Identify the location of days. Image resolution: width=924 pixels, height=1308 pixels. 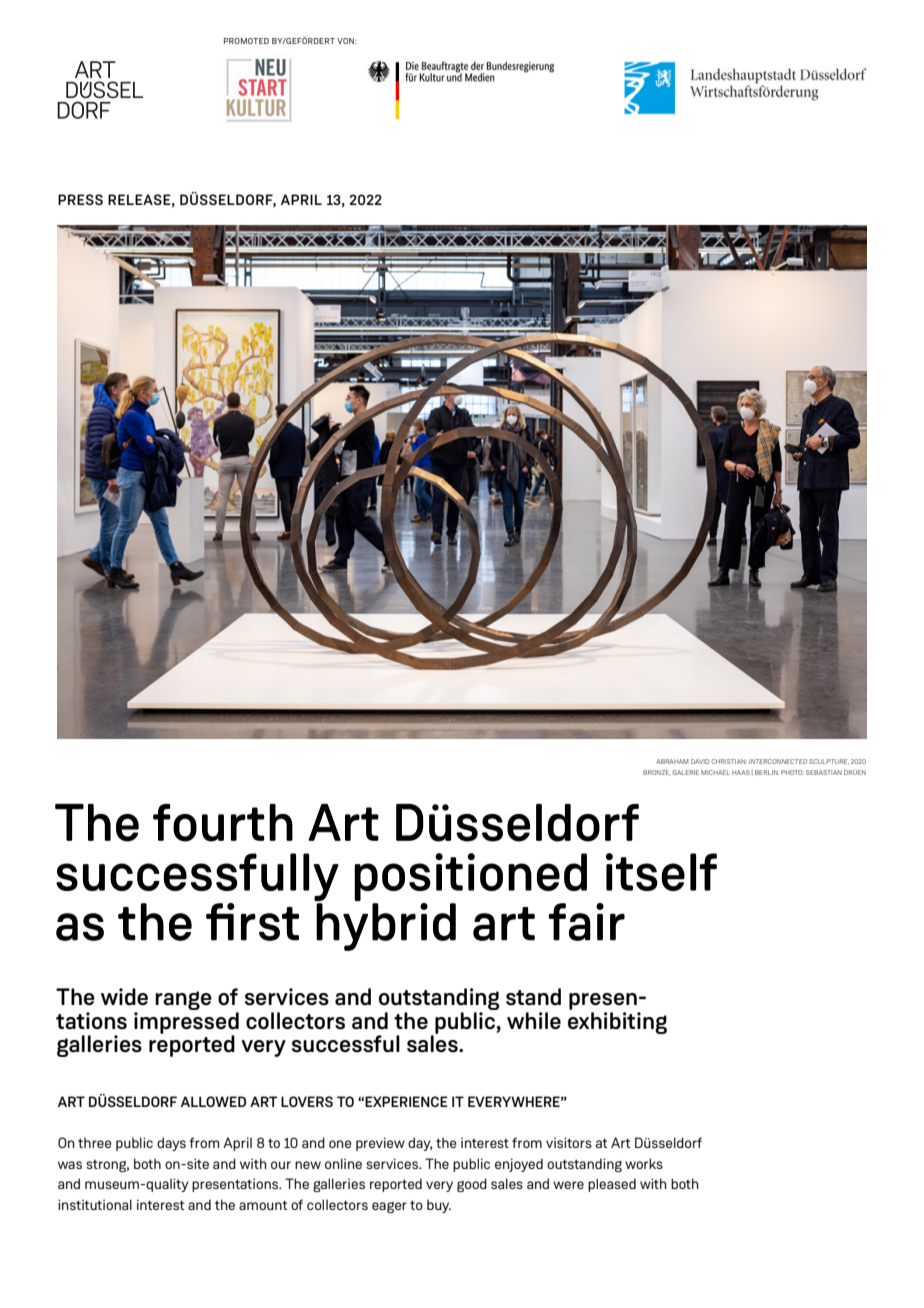
(171, 1144).
